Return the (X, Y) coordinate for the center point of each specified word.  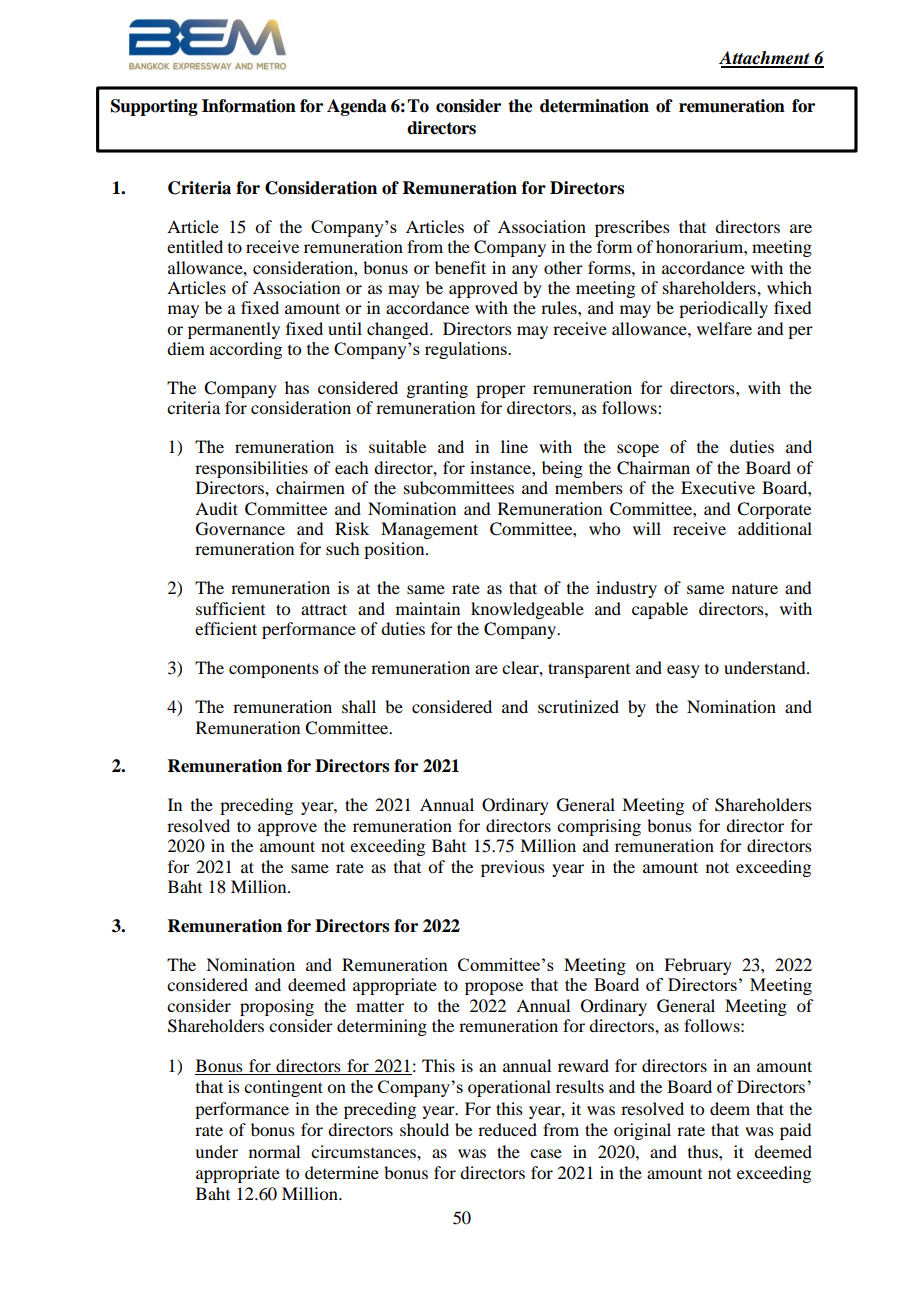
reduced (507, 1129)
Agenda (357, 107)
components (274, 671)
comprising (599, 827)
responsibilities (251, 469)
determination (594, 106)
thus (704, 1151)
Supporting (154, 107)
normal (274, 1151)
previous (513, 868)
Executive (718, 487)
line (514, 446)
